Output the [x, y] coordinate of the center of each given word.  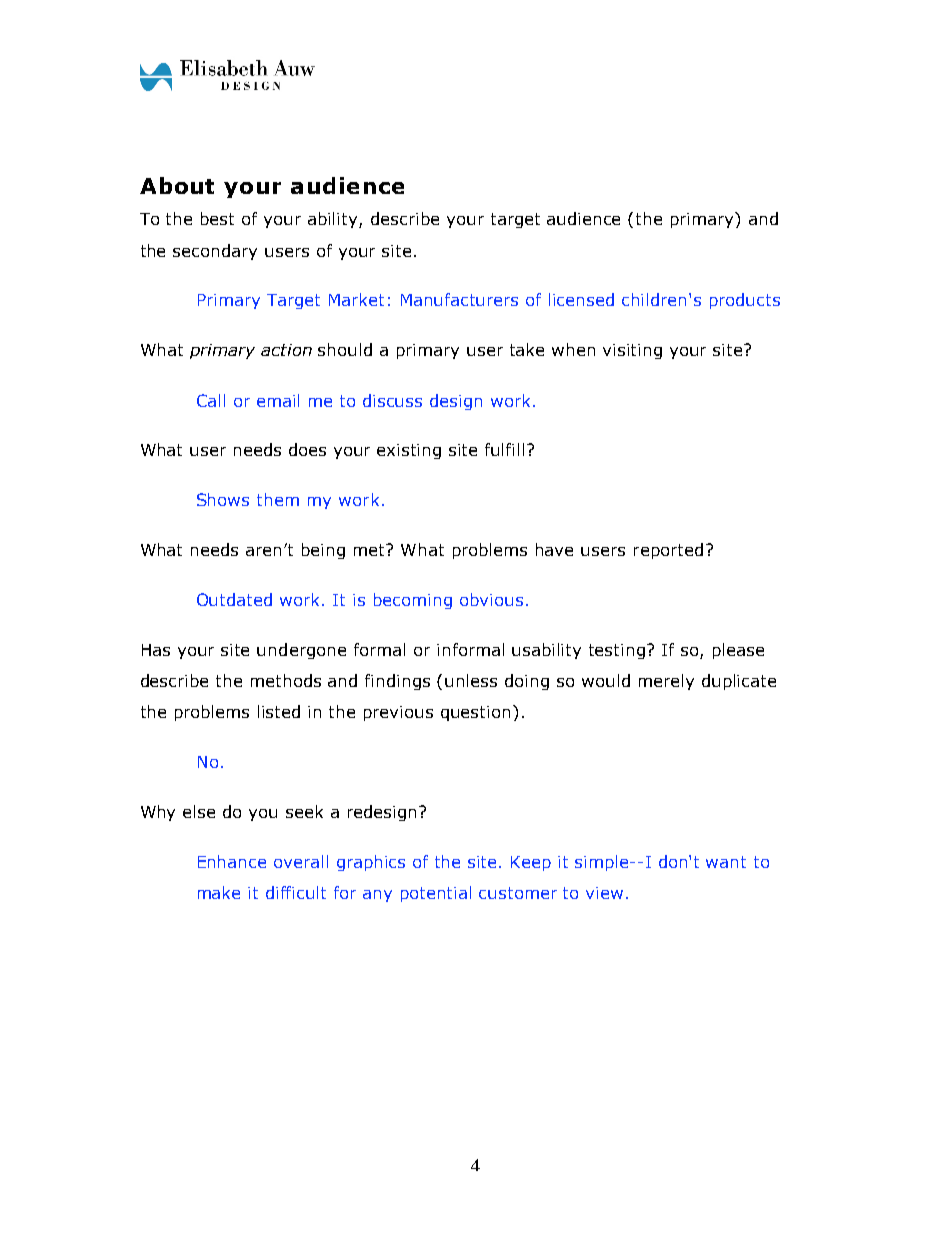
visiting [632, 351]
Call [211, 400]
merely [666, 682]
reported [668, 551]
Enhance [232, 861]
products [745, 301]
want [726, 862]
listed [279, 711]
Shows [223, 499]
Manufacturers [459, 299]
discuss [392, 400]
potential [436, 894]
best [217, 218]
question [475, 713]
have [554, 549]
